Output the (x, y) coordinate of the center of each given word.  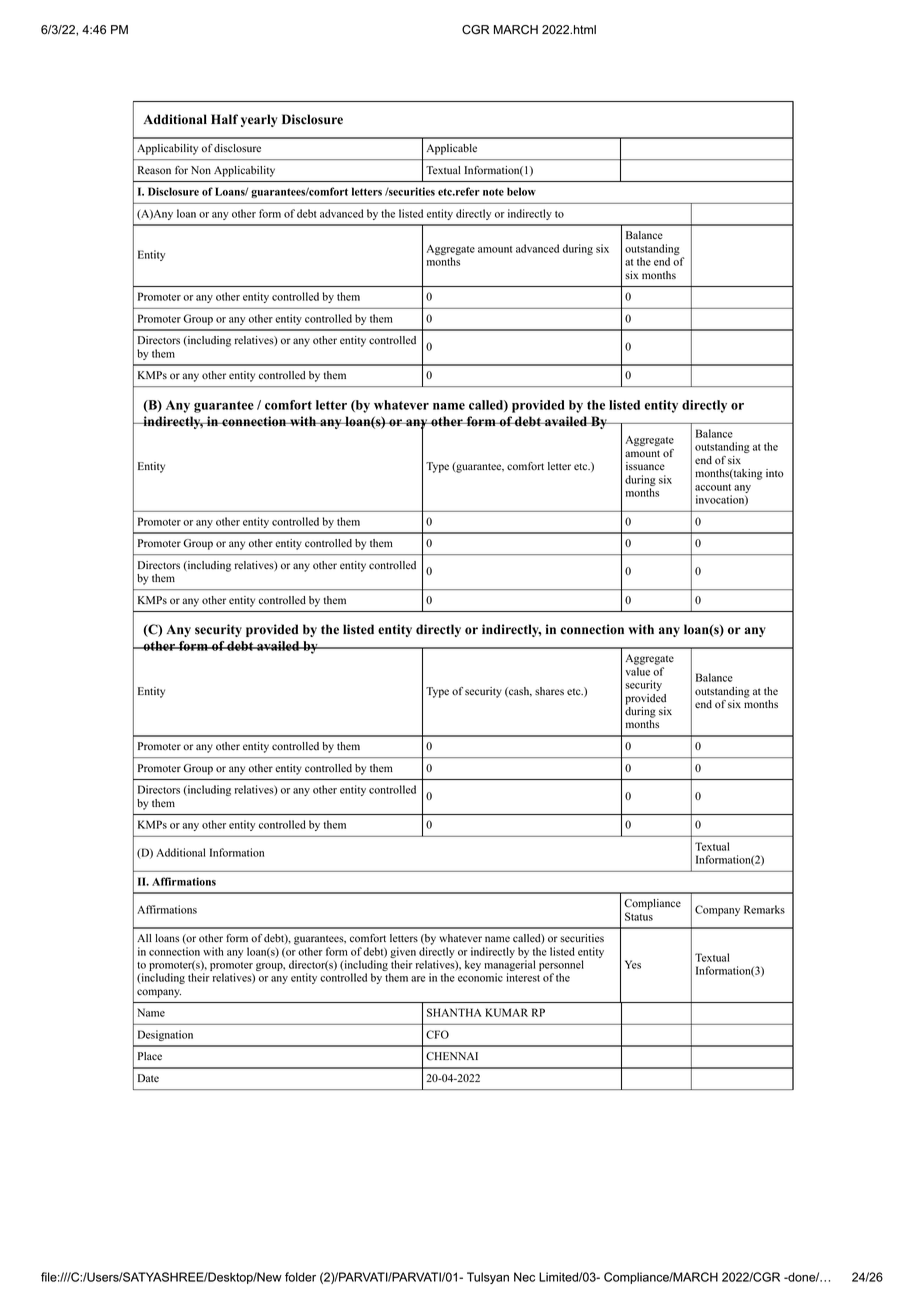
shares (549, 691)
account (713, 487)
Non (201, 170)
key (473, 965)
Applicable (452, 149)
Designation (165, 1035)
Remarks (764, 909)
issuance (645, 466)
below (521, 191)
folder (300, 1277)
